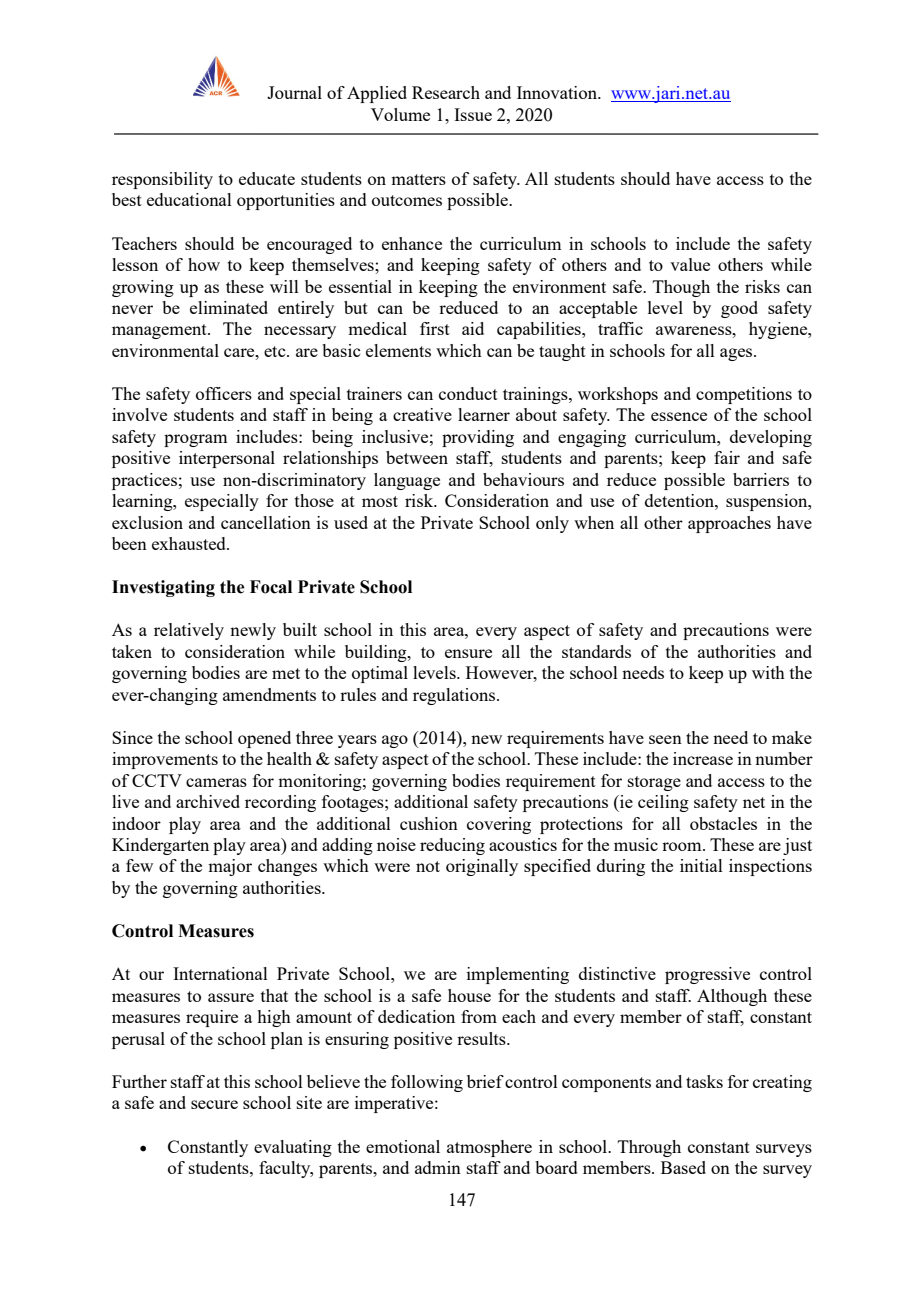  I want to click on eliminated, so click(229, 307).
